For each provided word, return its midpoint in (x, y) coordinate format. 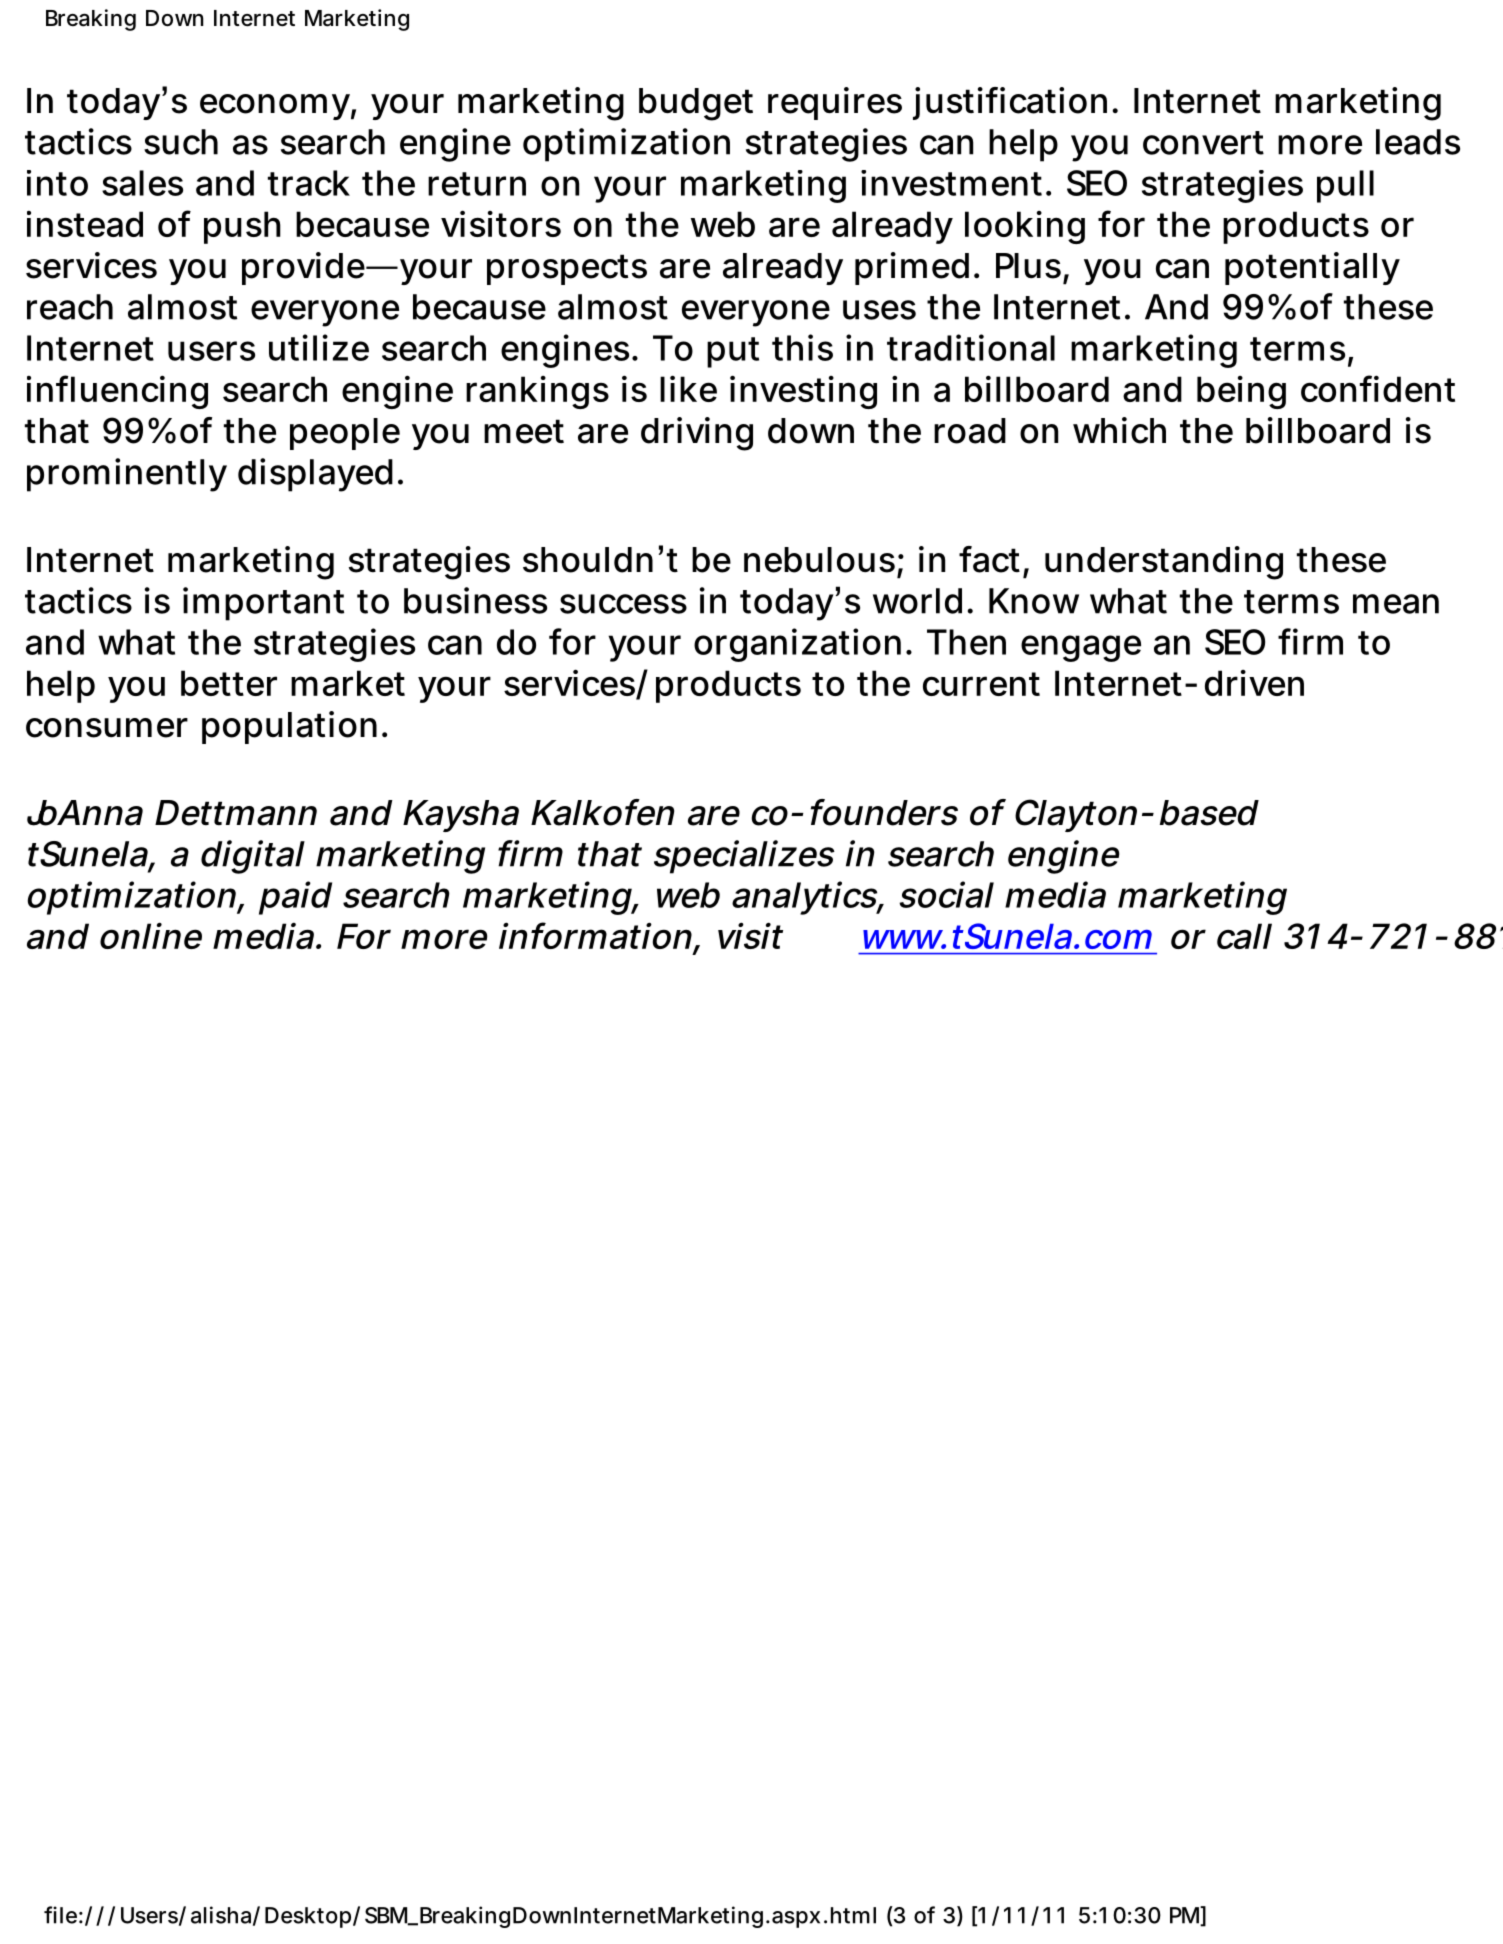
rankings (537, 392)
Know (1034, 601)
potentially (1312, 268)
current (981, 684)
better (229, 683)
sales (142, 183)
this (802, 347)
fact (989, 559)
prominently (126, 475)
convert (1203, 143)
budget (696, 104)
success (623, 604)
